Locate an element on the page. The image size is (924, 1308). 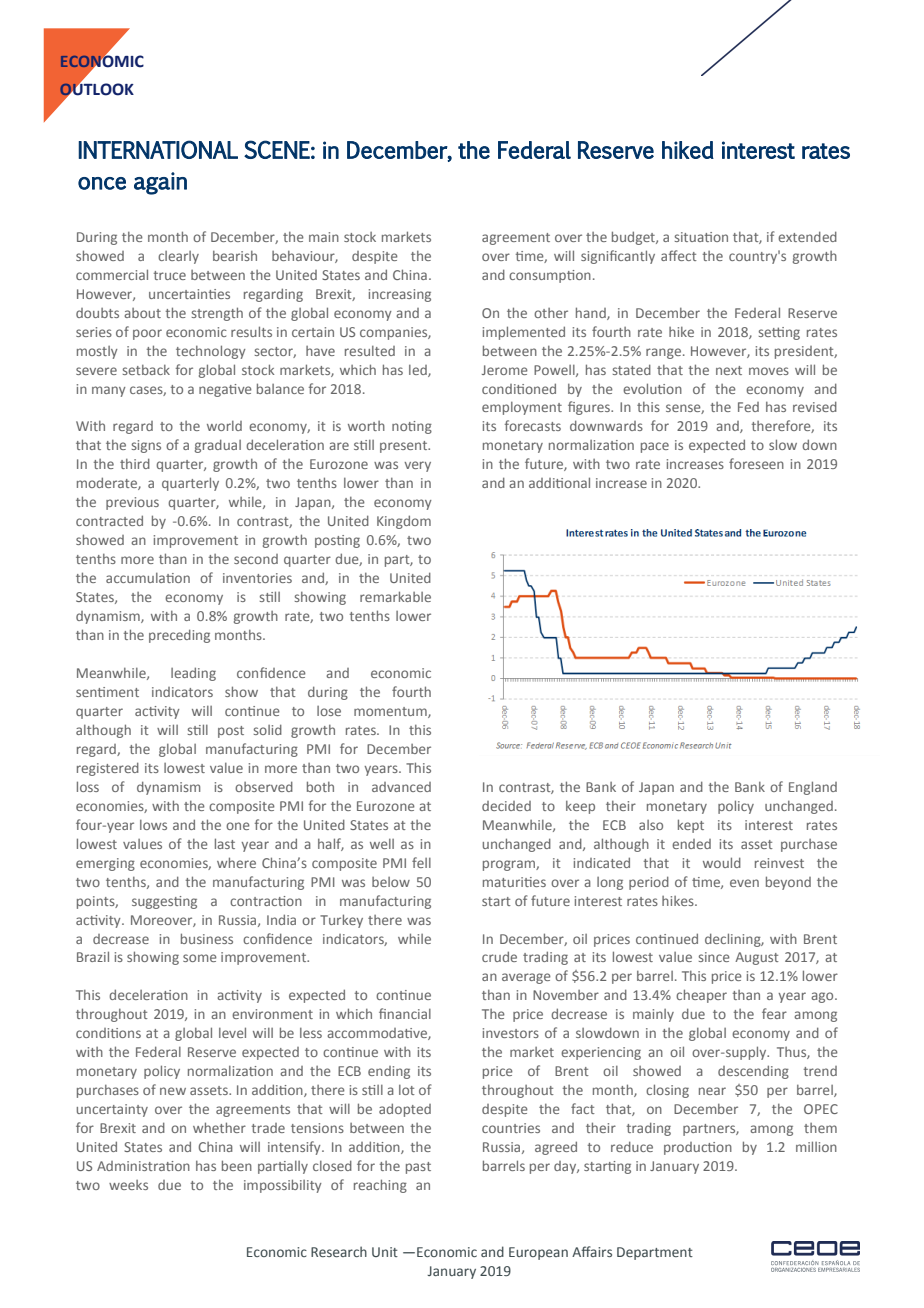
weeks is located at coordinates (128, 1185).
